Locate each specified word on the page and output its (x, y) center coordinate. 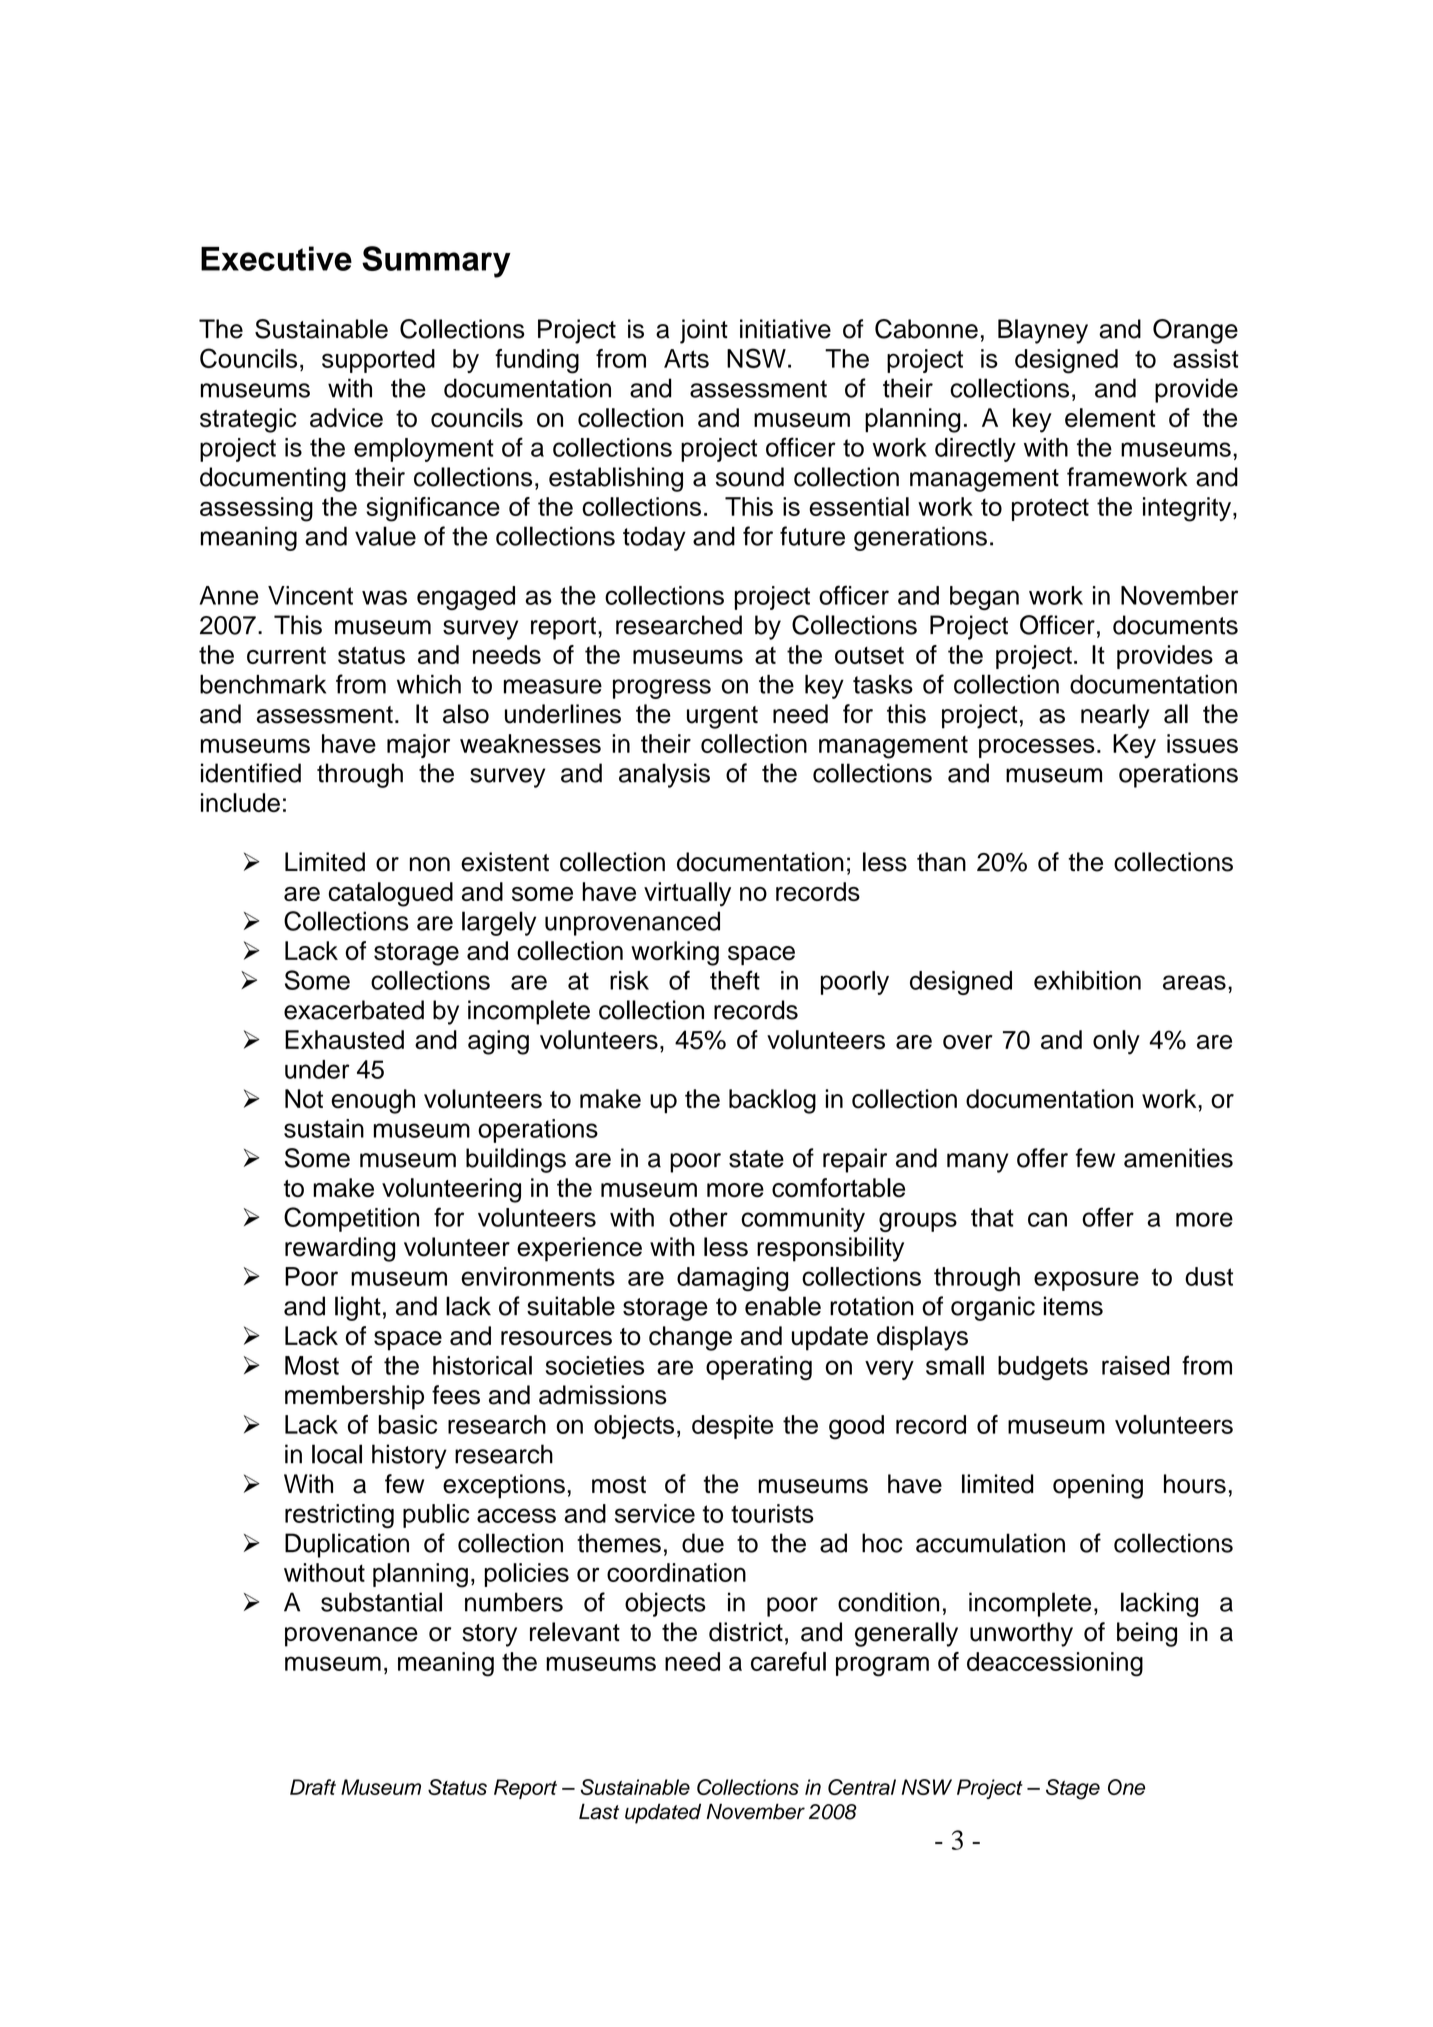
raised (1136, 1365)
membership (354, 1397)
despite (732, 1427)
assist (1206, 358)
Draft (313, 1787)
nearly (1115, 716)
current (286, 655)
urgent (722, 717)
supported (378, 361)
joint (704, 331)
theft (735, 980)
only (1116, 1042)
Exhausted (344, 1039)
